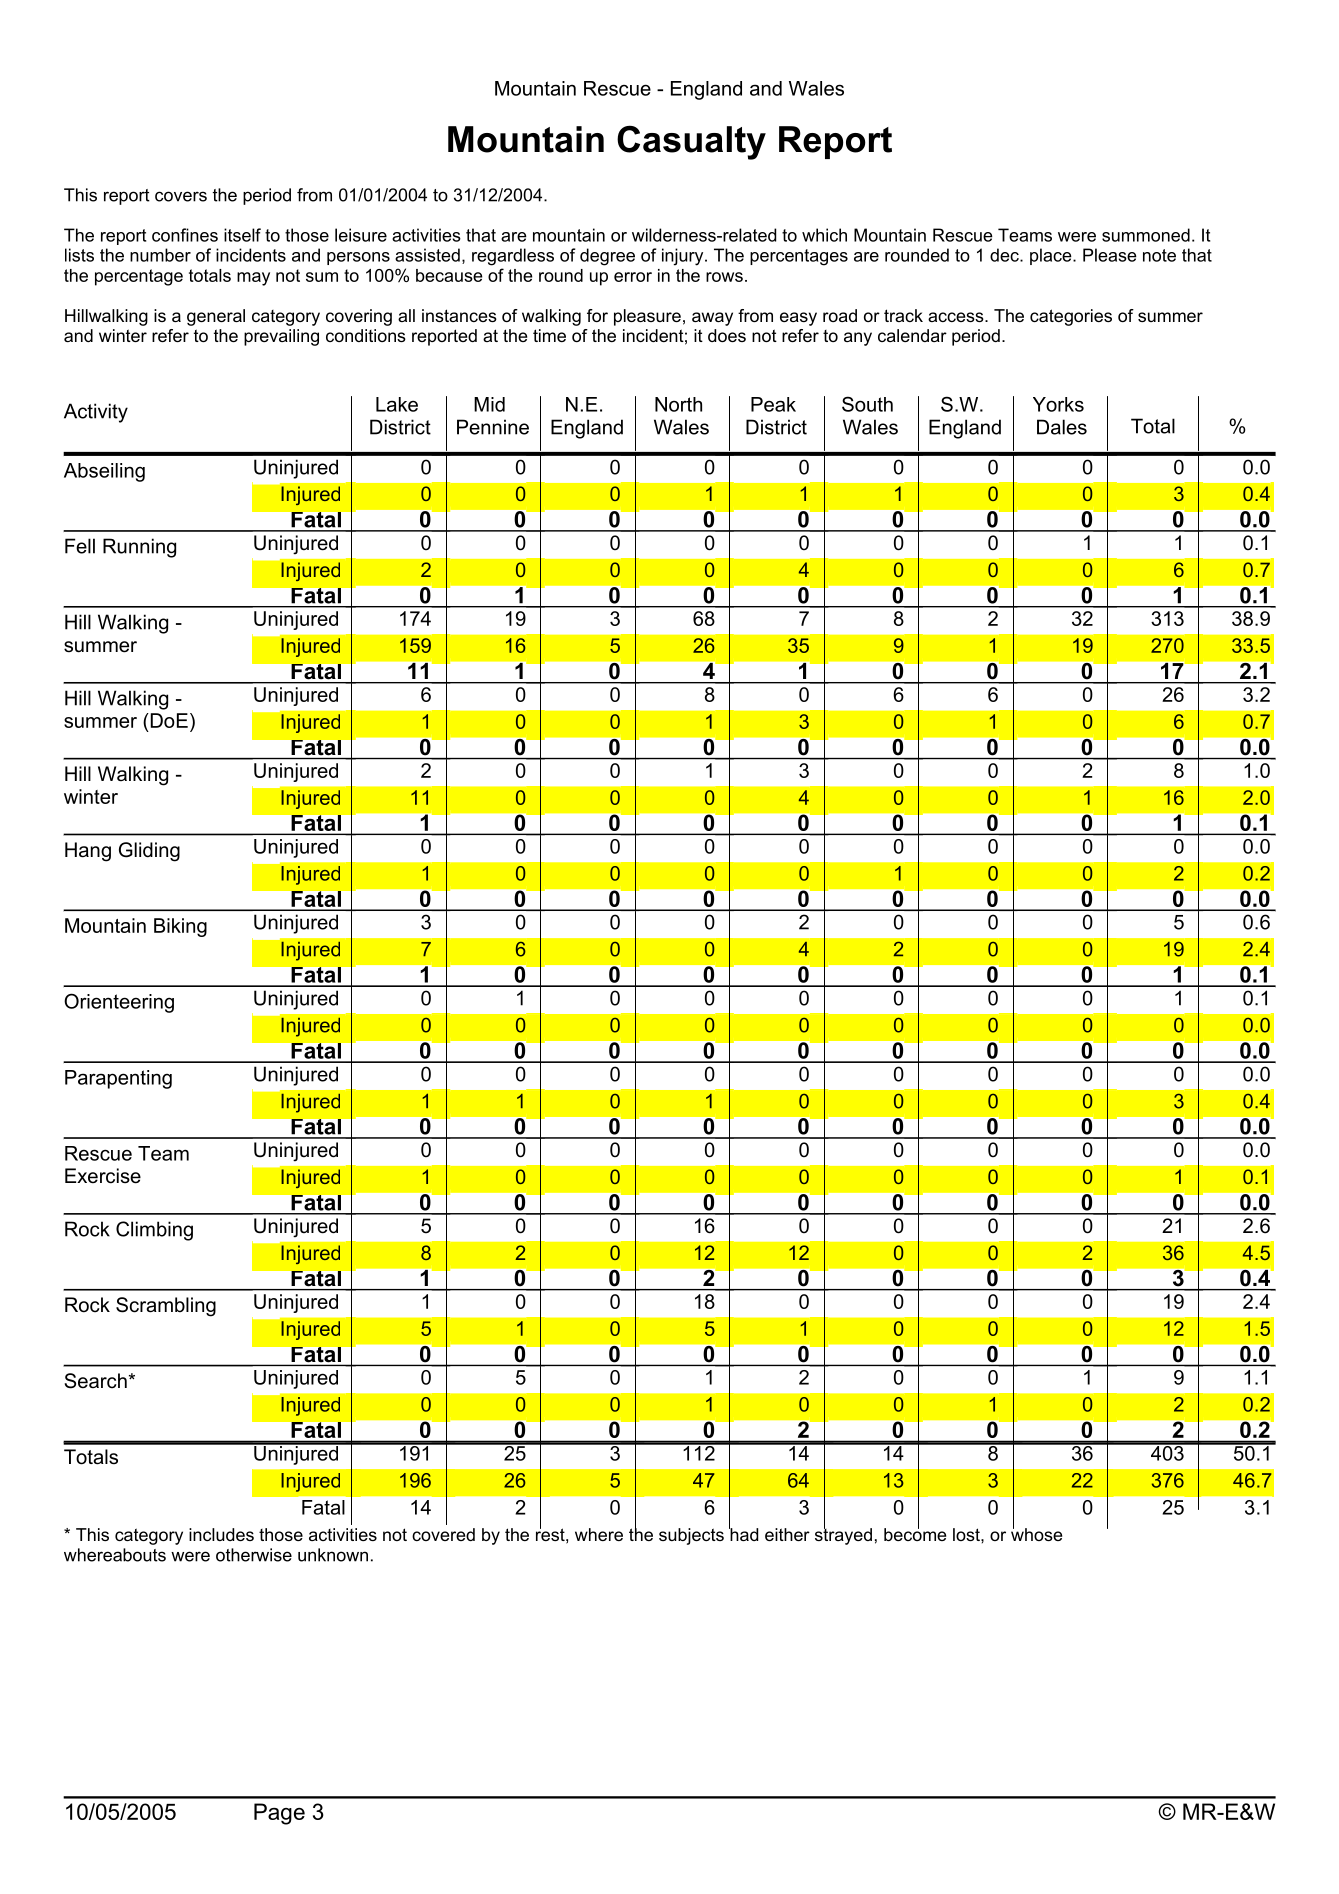 This page has width=1339, height=1894. I want to click on covers, so click(181, 196).
